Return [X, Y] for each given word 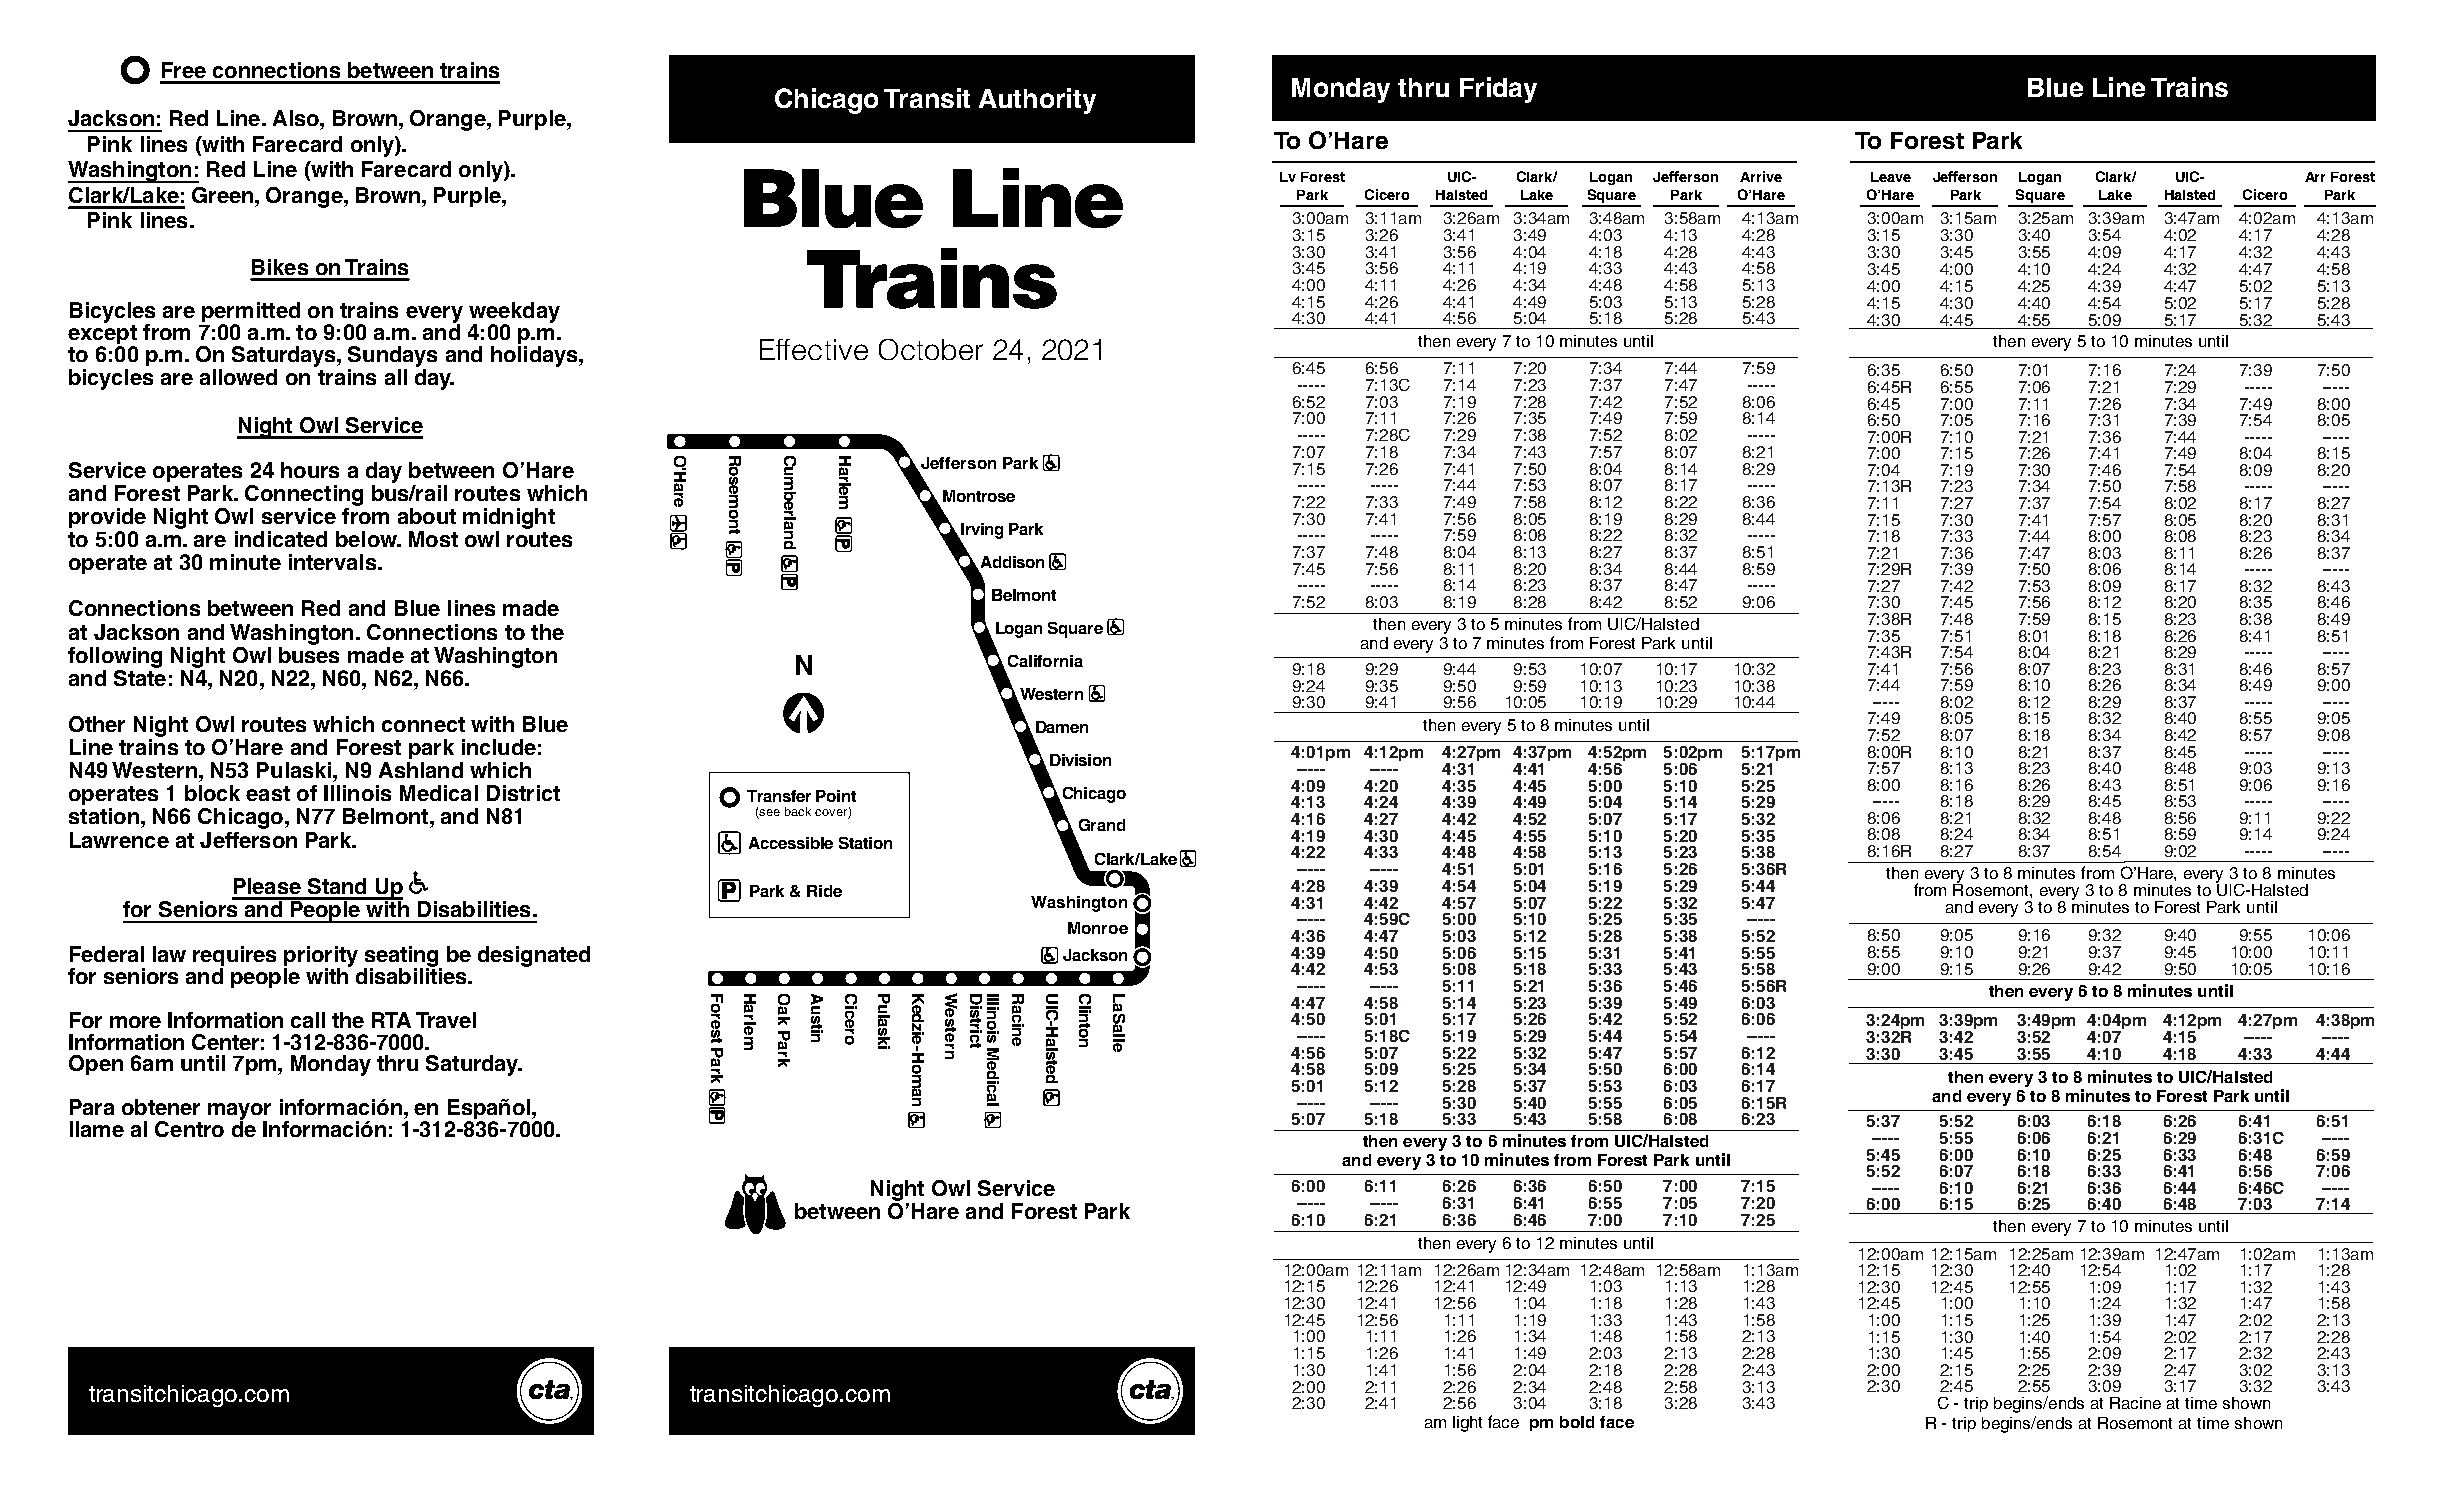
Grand [1102, 825]
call [308, 1020]
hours [310, 470]
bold [1577, 1422]
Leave [1891, 177]
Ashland [421, 770]
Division [1080, 760]
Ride [824, 891]
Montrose [979, 496]
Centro [189, 1129]
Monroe [1098, 928]
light [1467, 1424]
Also [297, 118]
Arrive [1761, 176]
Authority [1037, 101]
